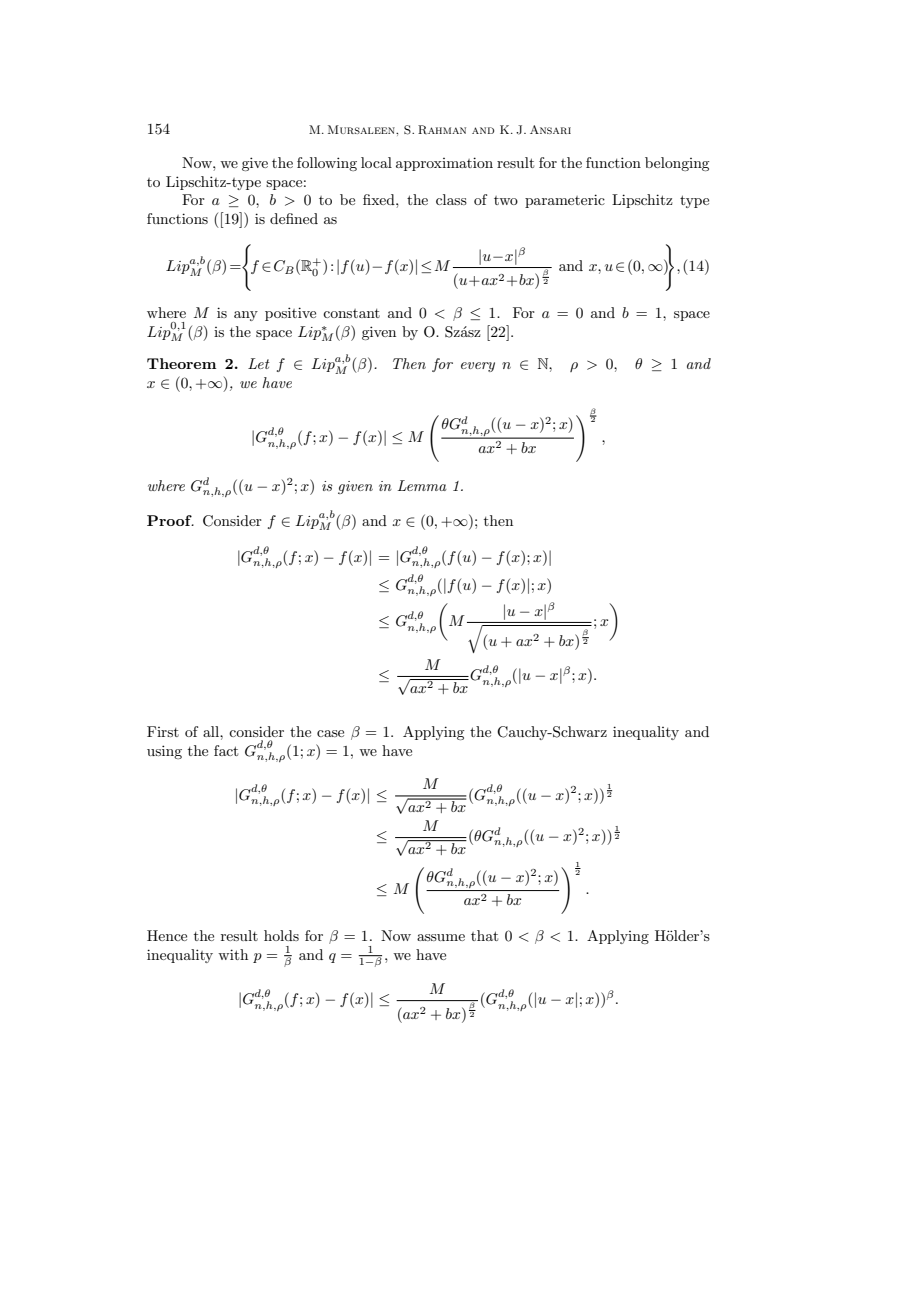 This page has height=1308, width=924. I want to click on belonging, so click(677, 164).
